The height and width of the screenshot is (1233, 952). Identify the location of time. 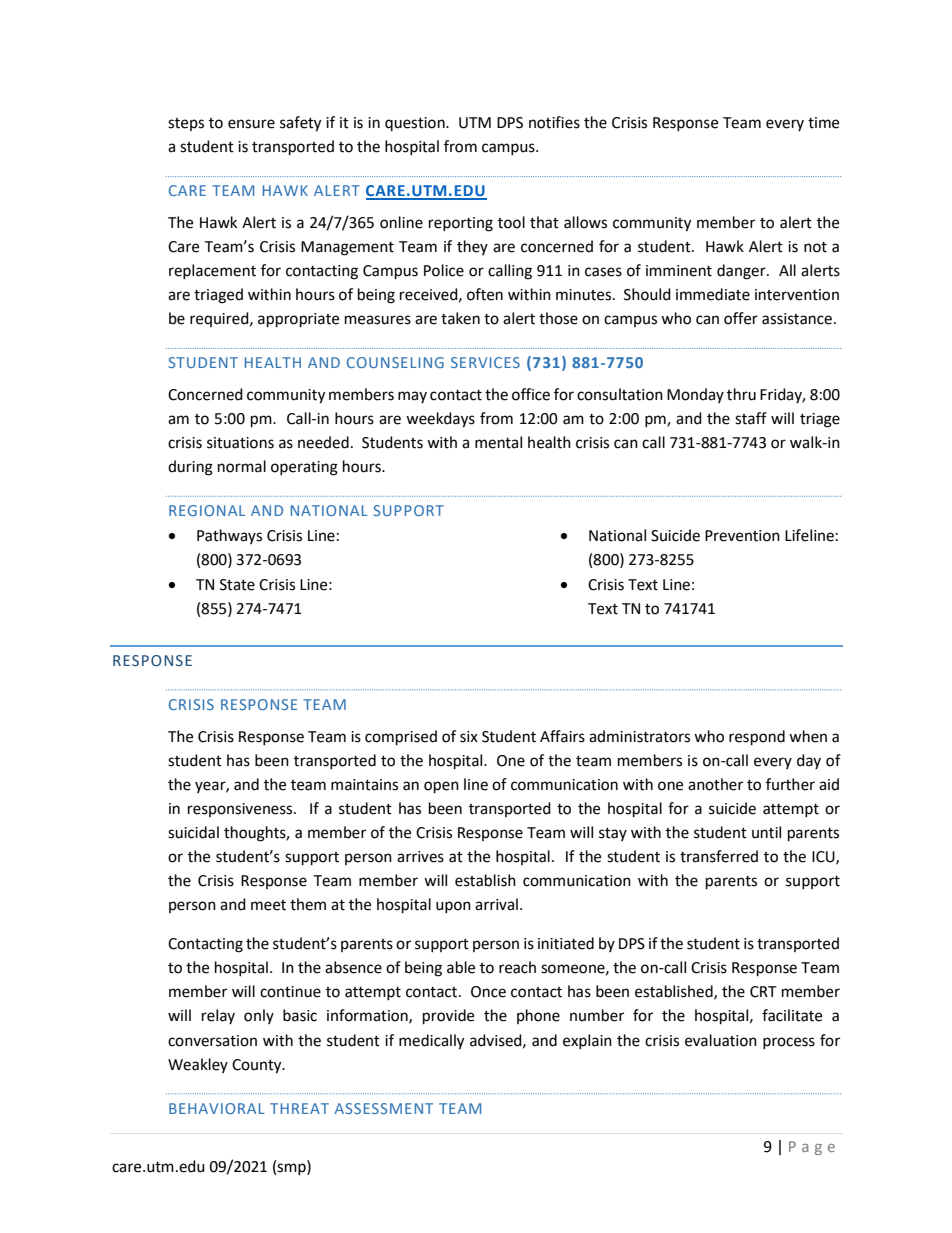
(823, 123).
